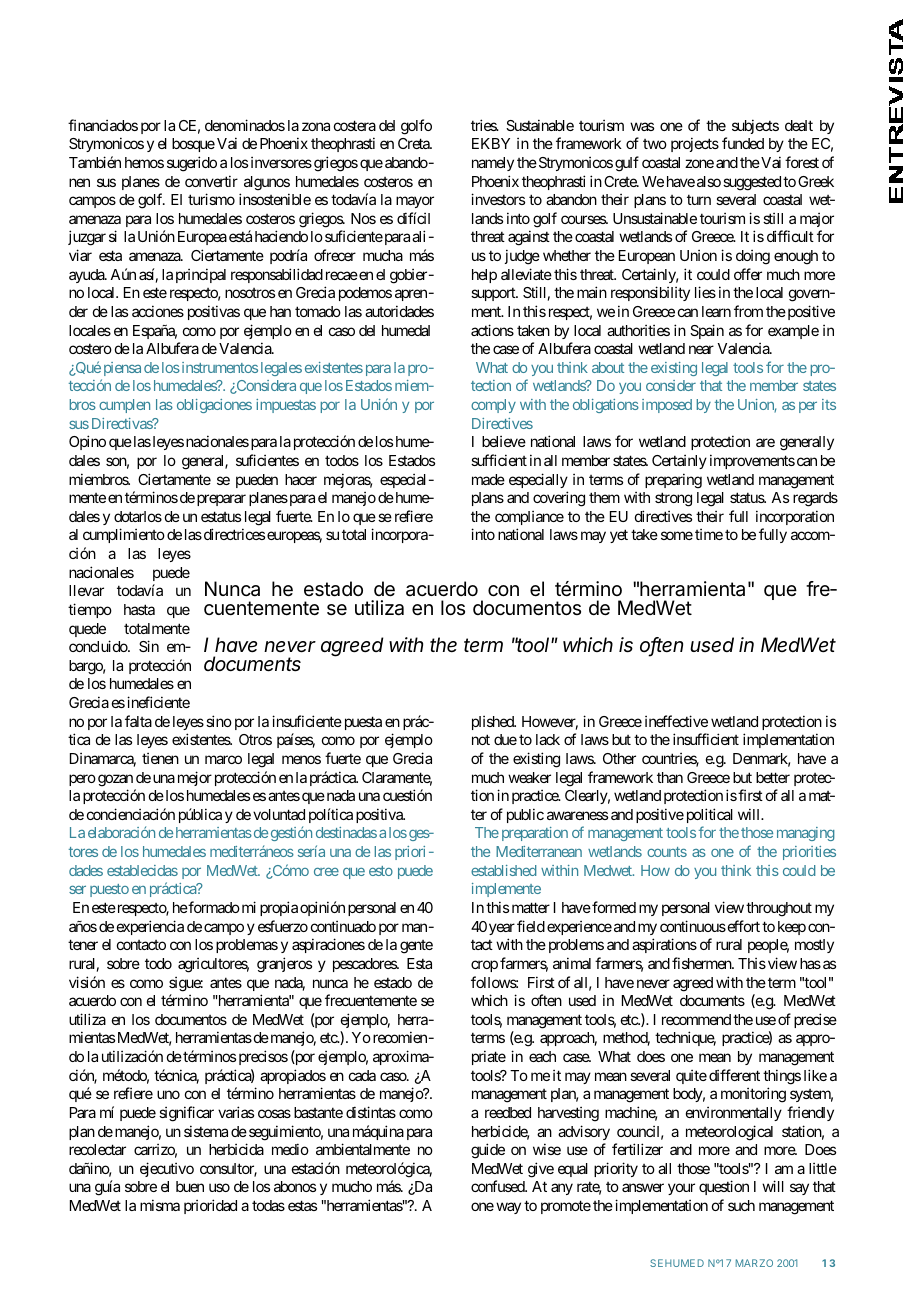 Image resolution: width=924 pixels, height=1307 pixels. Describe the element at coordinates (219, 721) in the screenshot. I see `sino` at that location.
